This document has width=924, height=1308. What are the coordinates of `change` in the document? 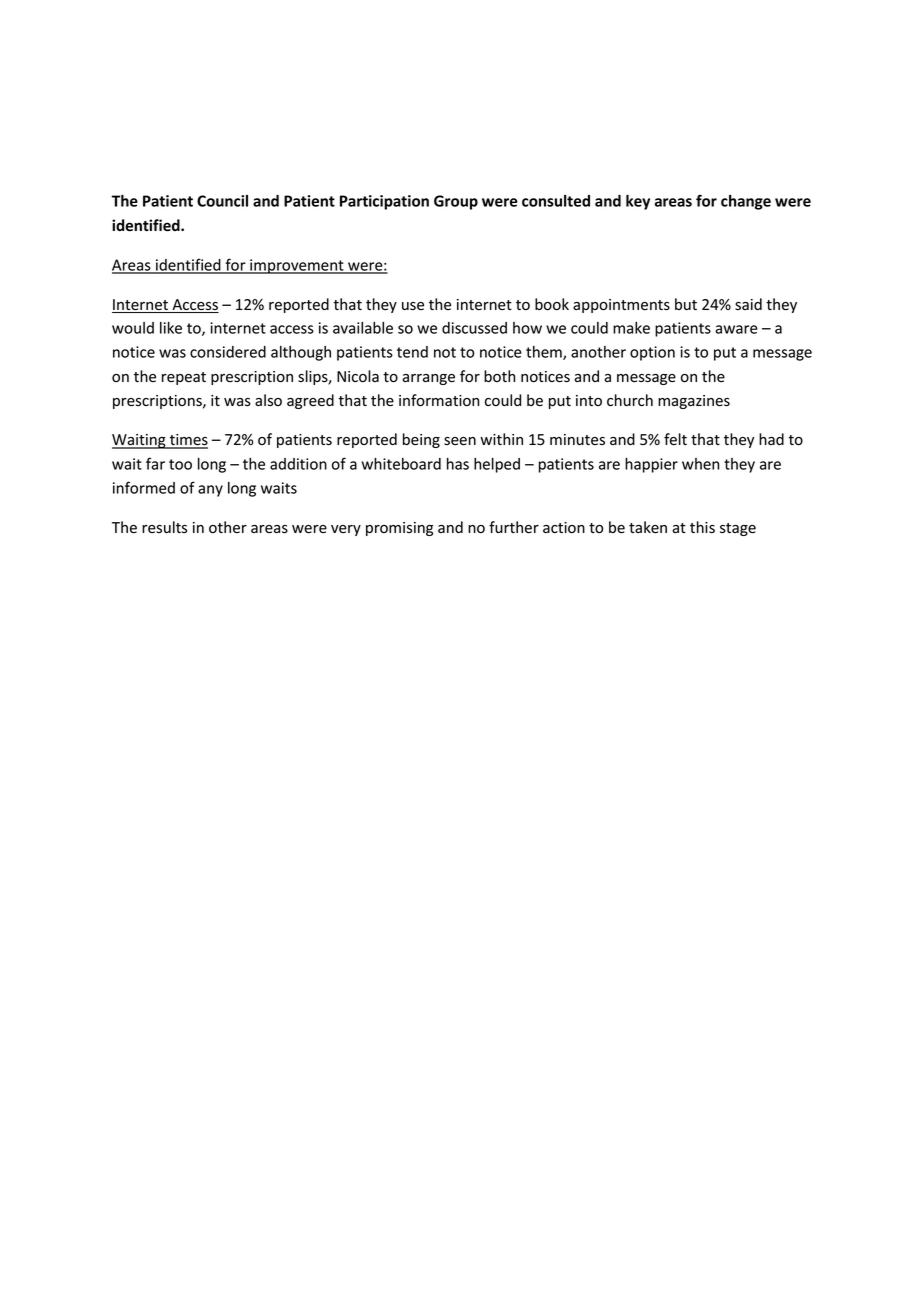 It's located at (746, 202).
